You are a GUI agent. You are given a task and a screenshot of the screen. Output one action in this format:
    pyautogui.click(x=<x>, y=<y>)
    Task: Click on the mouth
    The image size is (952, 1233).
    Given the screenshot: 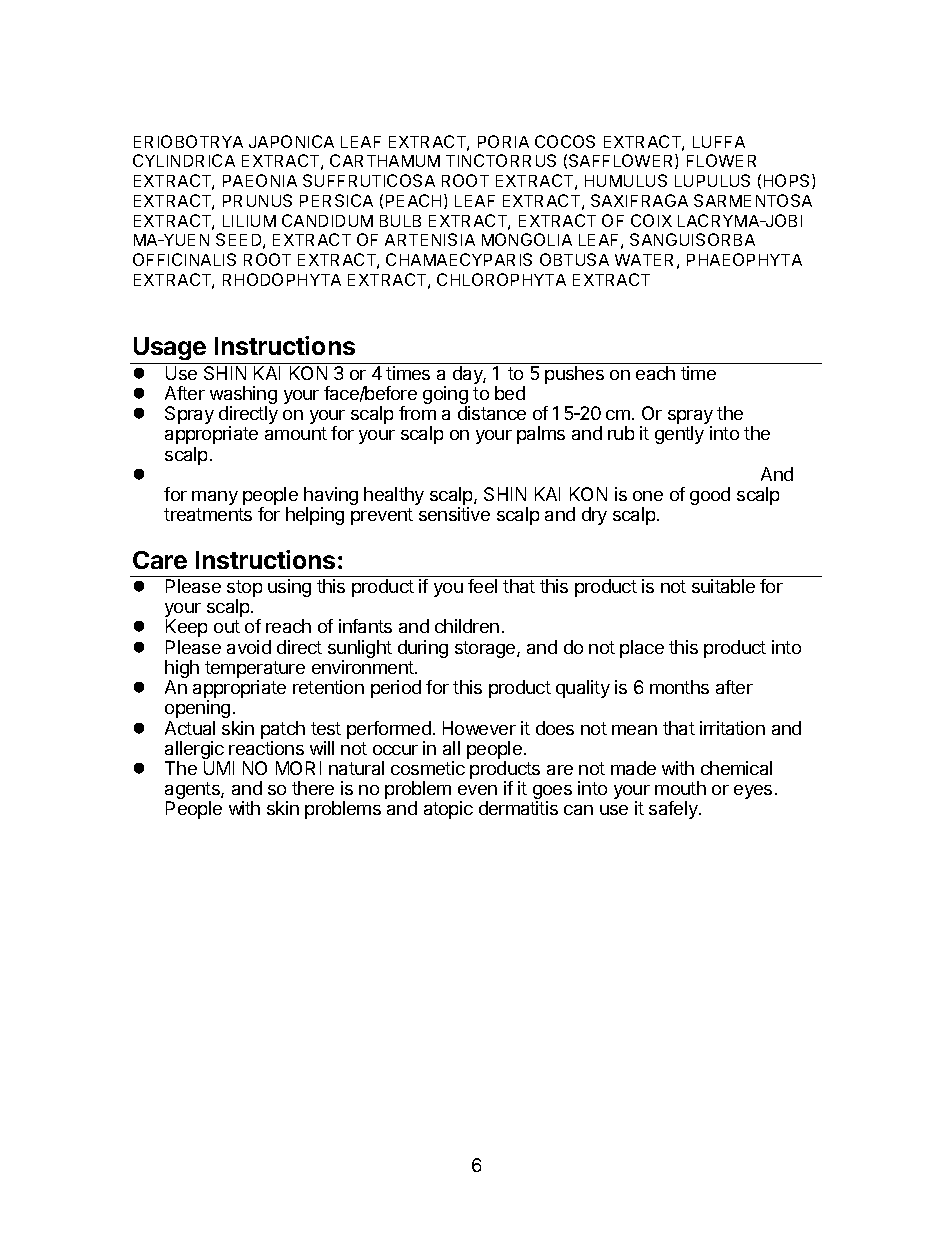 What is the action you would take?
    pyautogui.click(x=680, y=788)
